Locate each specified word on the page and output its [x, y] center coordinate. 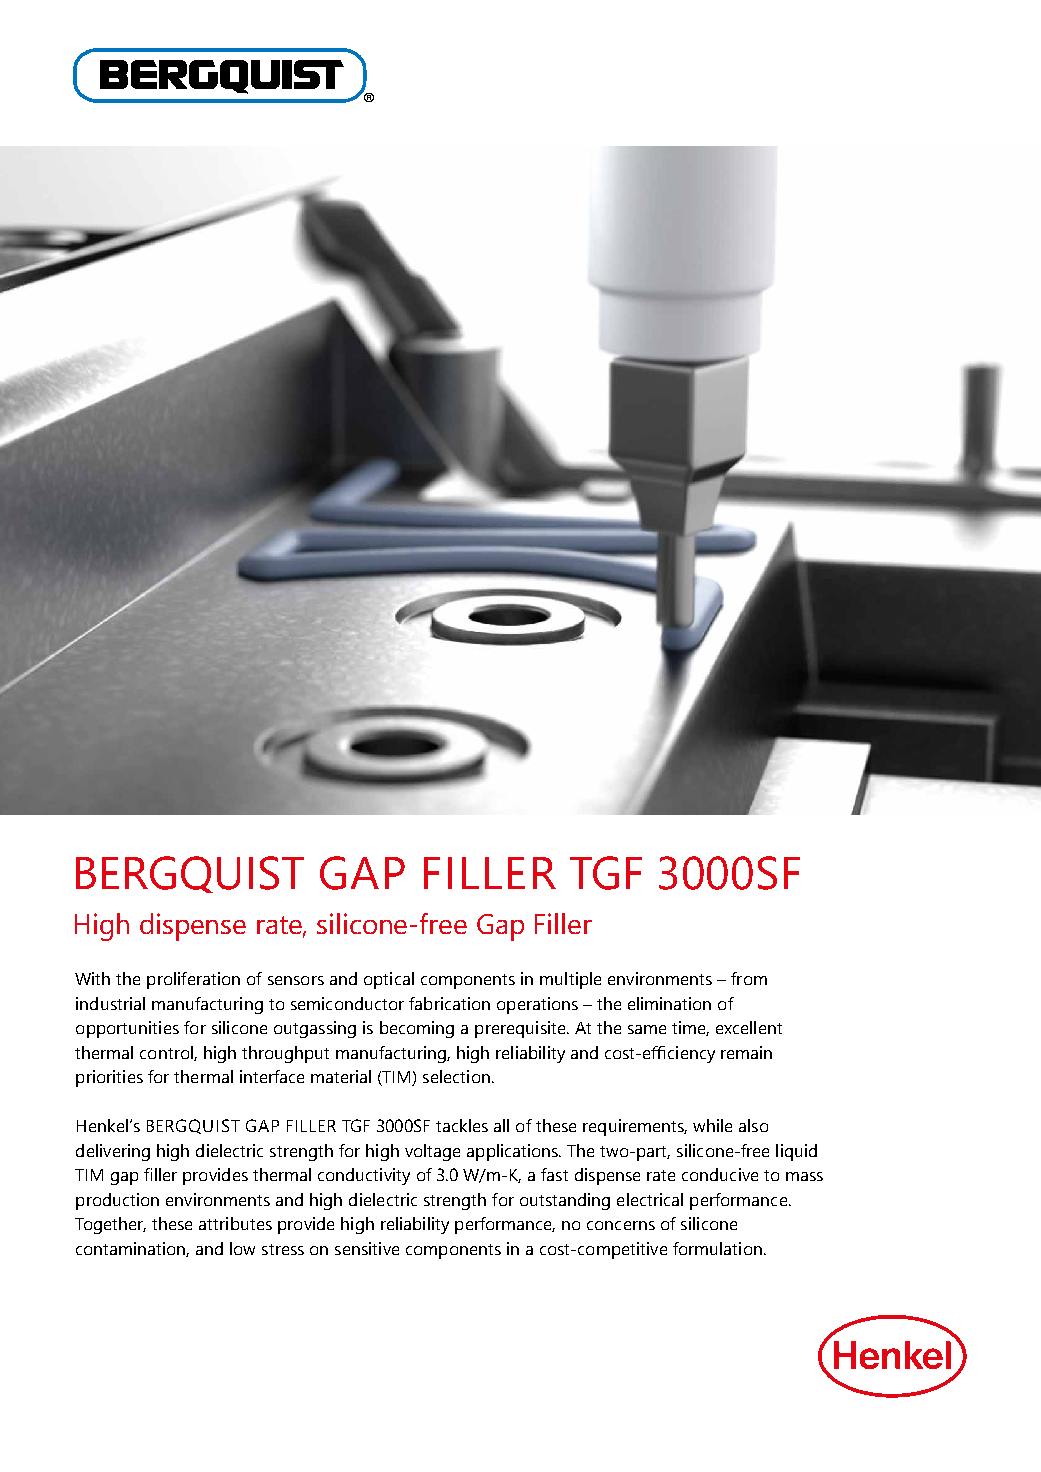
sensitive [367, 1248]
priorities [109, 1078]
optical [389, 980]
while [712, 1125]
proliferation [193, 980]
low [242, 1248]
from [749, 978]
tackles [462, 1125]
